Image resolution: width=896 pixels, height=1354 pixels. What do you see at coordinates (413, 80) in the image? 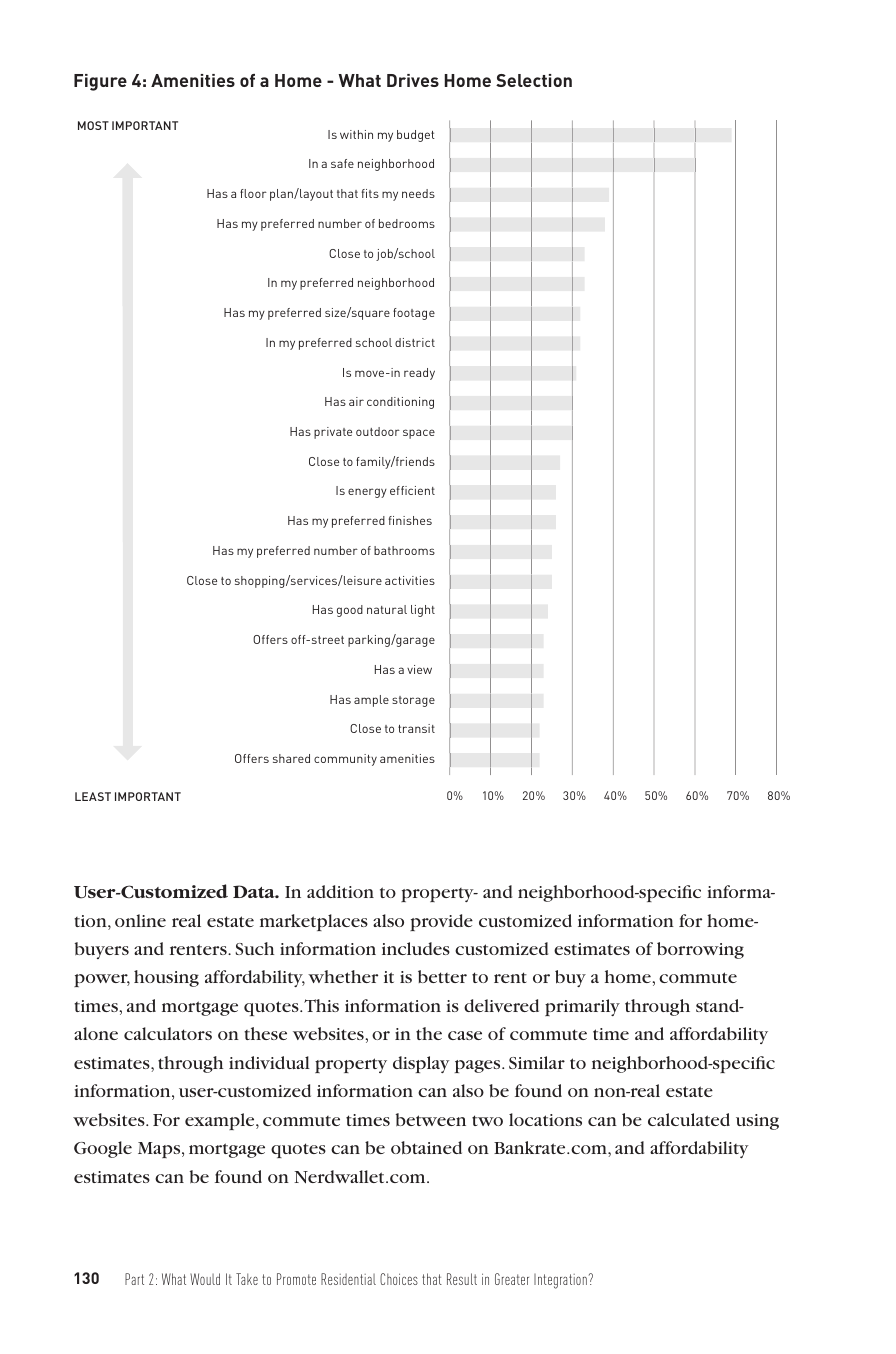
I see `Drives` at bounding box center [413, 80].
